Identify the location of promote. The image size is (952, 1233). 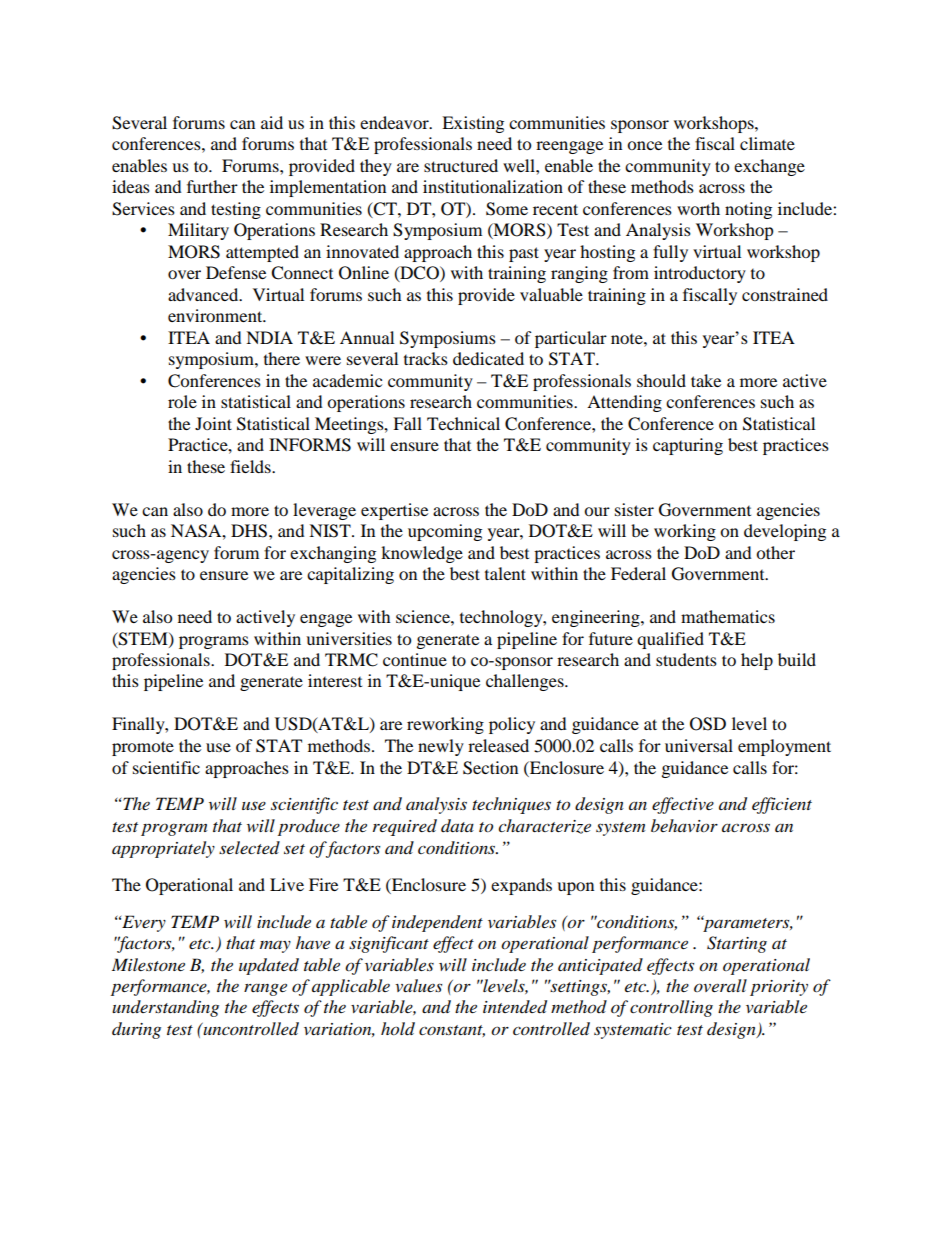
(143, 748).
